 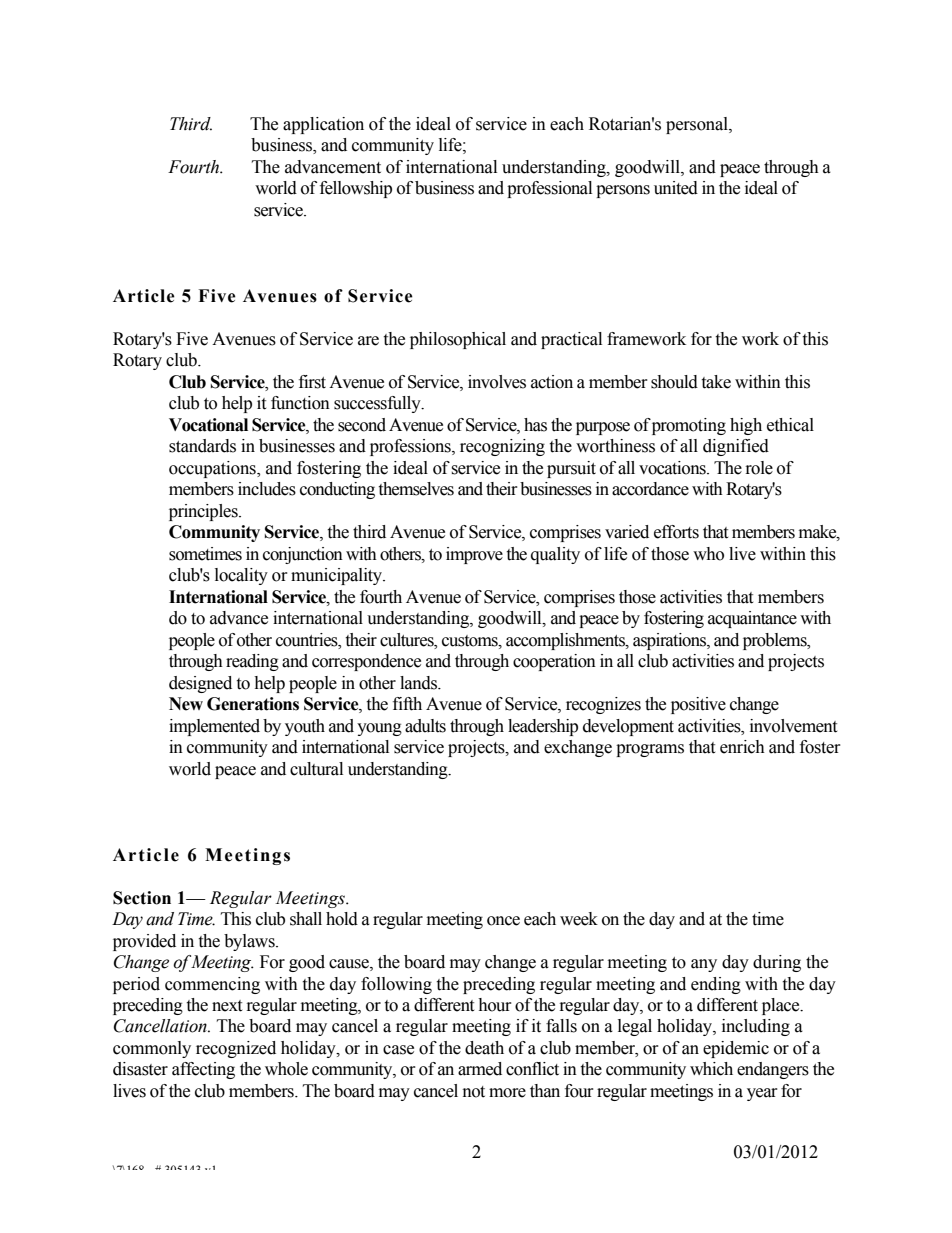 What do you see at coordinates (752, 619) in the page?
I see `acquaintance` at bounding box center [752, 619].
